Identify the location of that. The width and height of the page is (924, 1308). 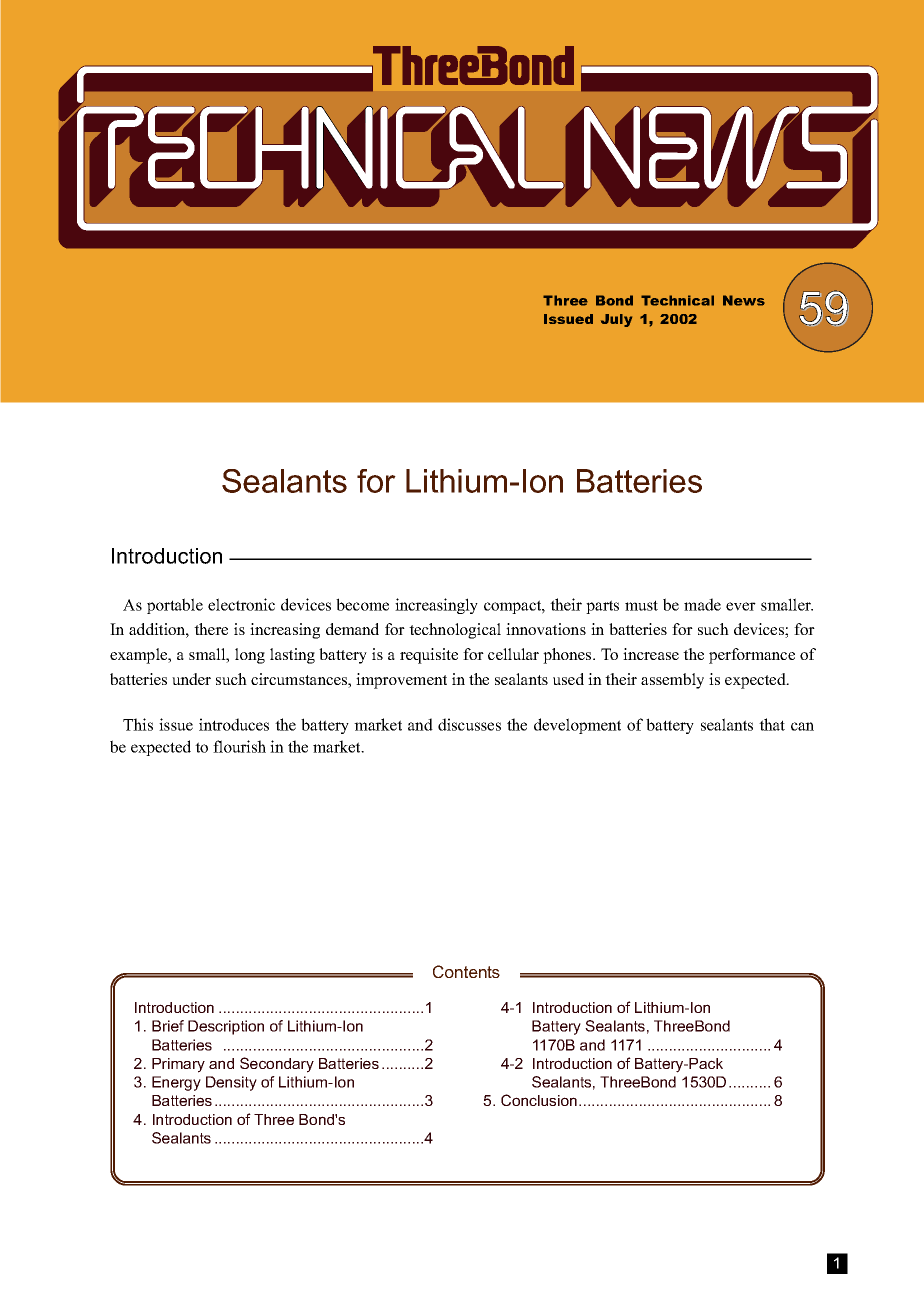
(772, 724).
